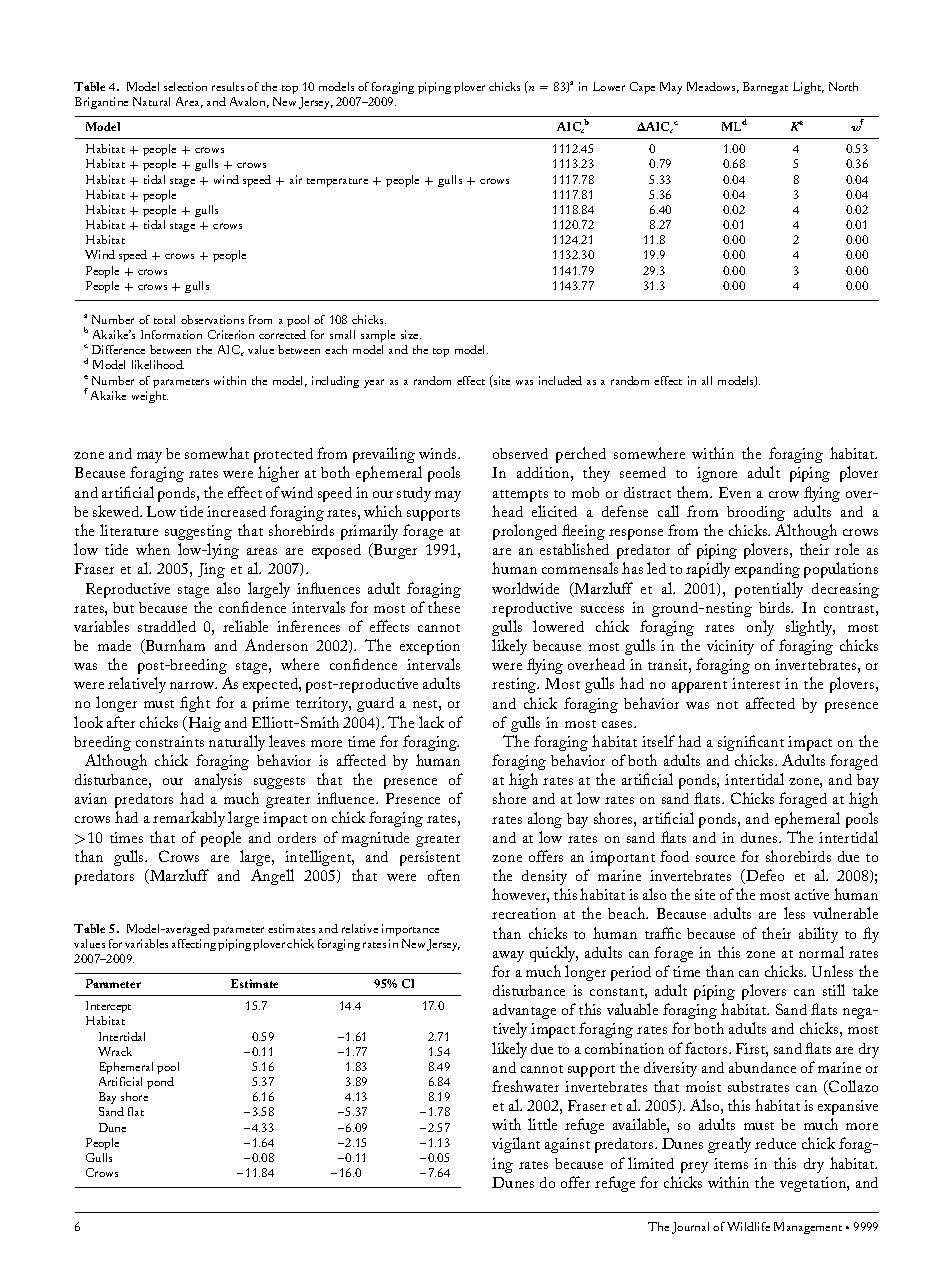 This screenshot has width=952, height=1270. I want to click on affecting, so click(194, 945).
